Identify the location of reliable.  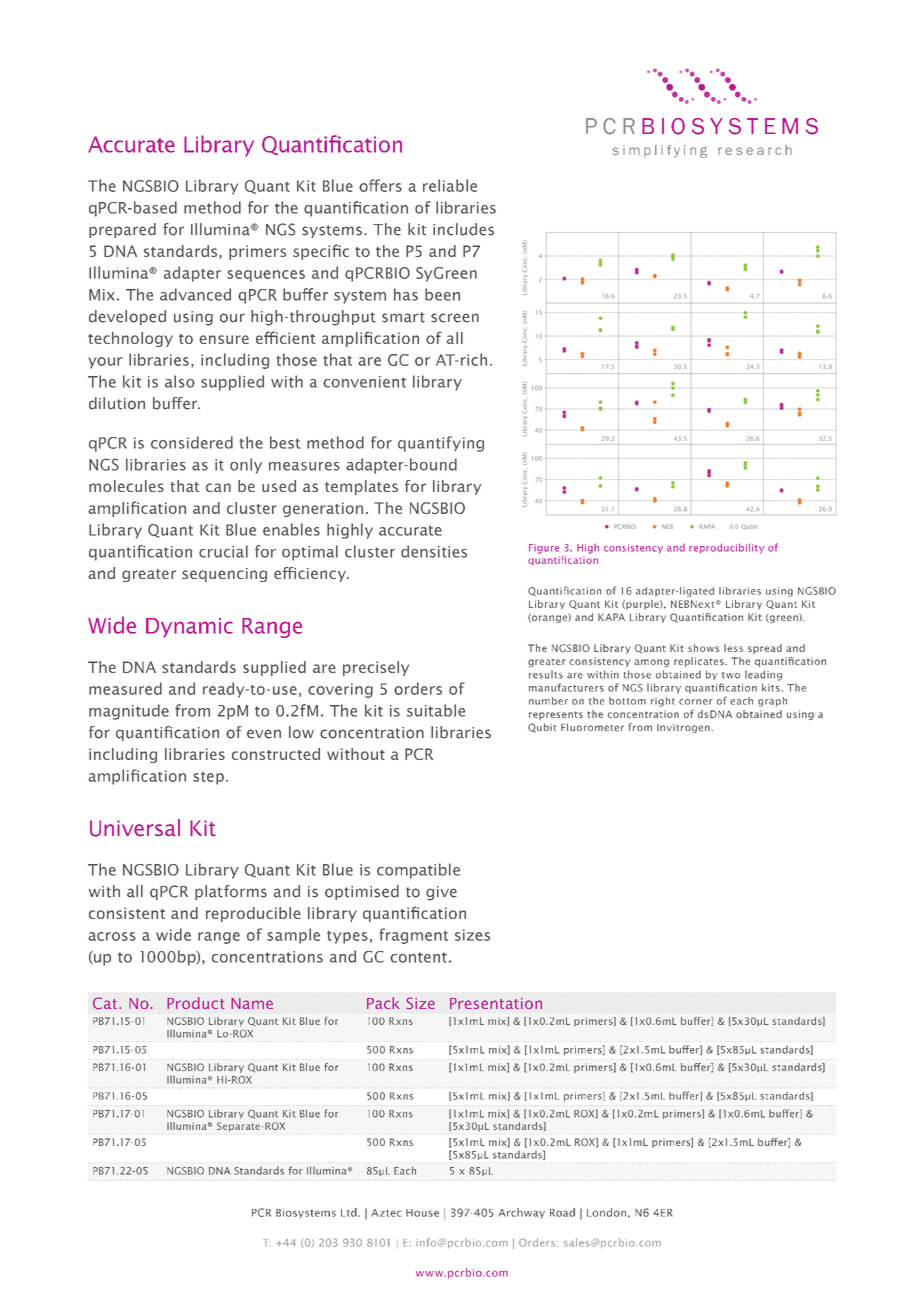
(450, 185).
